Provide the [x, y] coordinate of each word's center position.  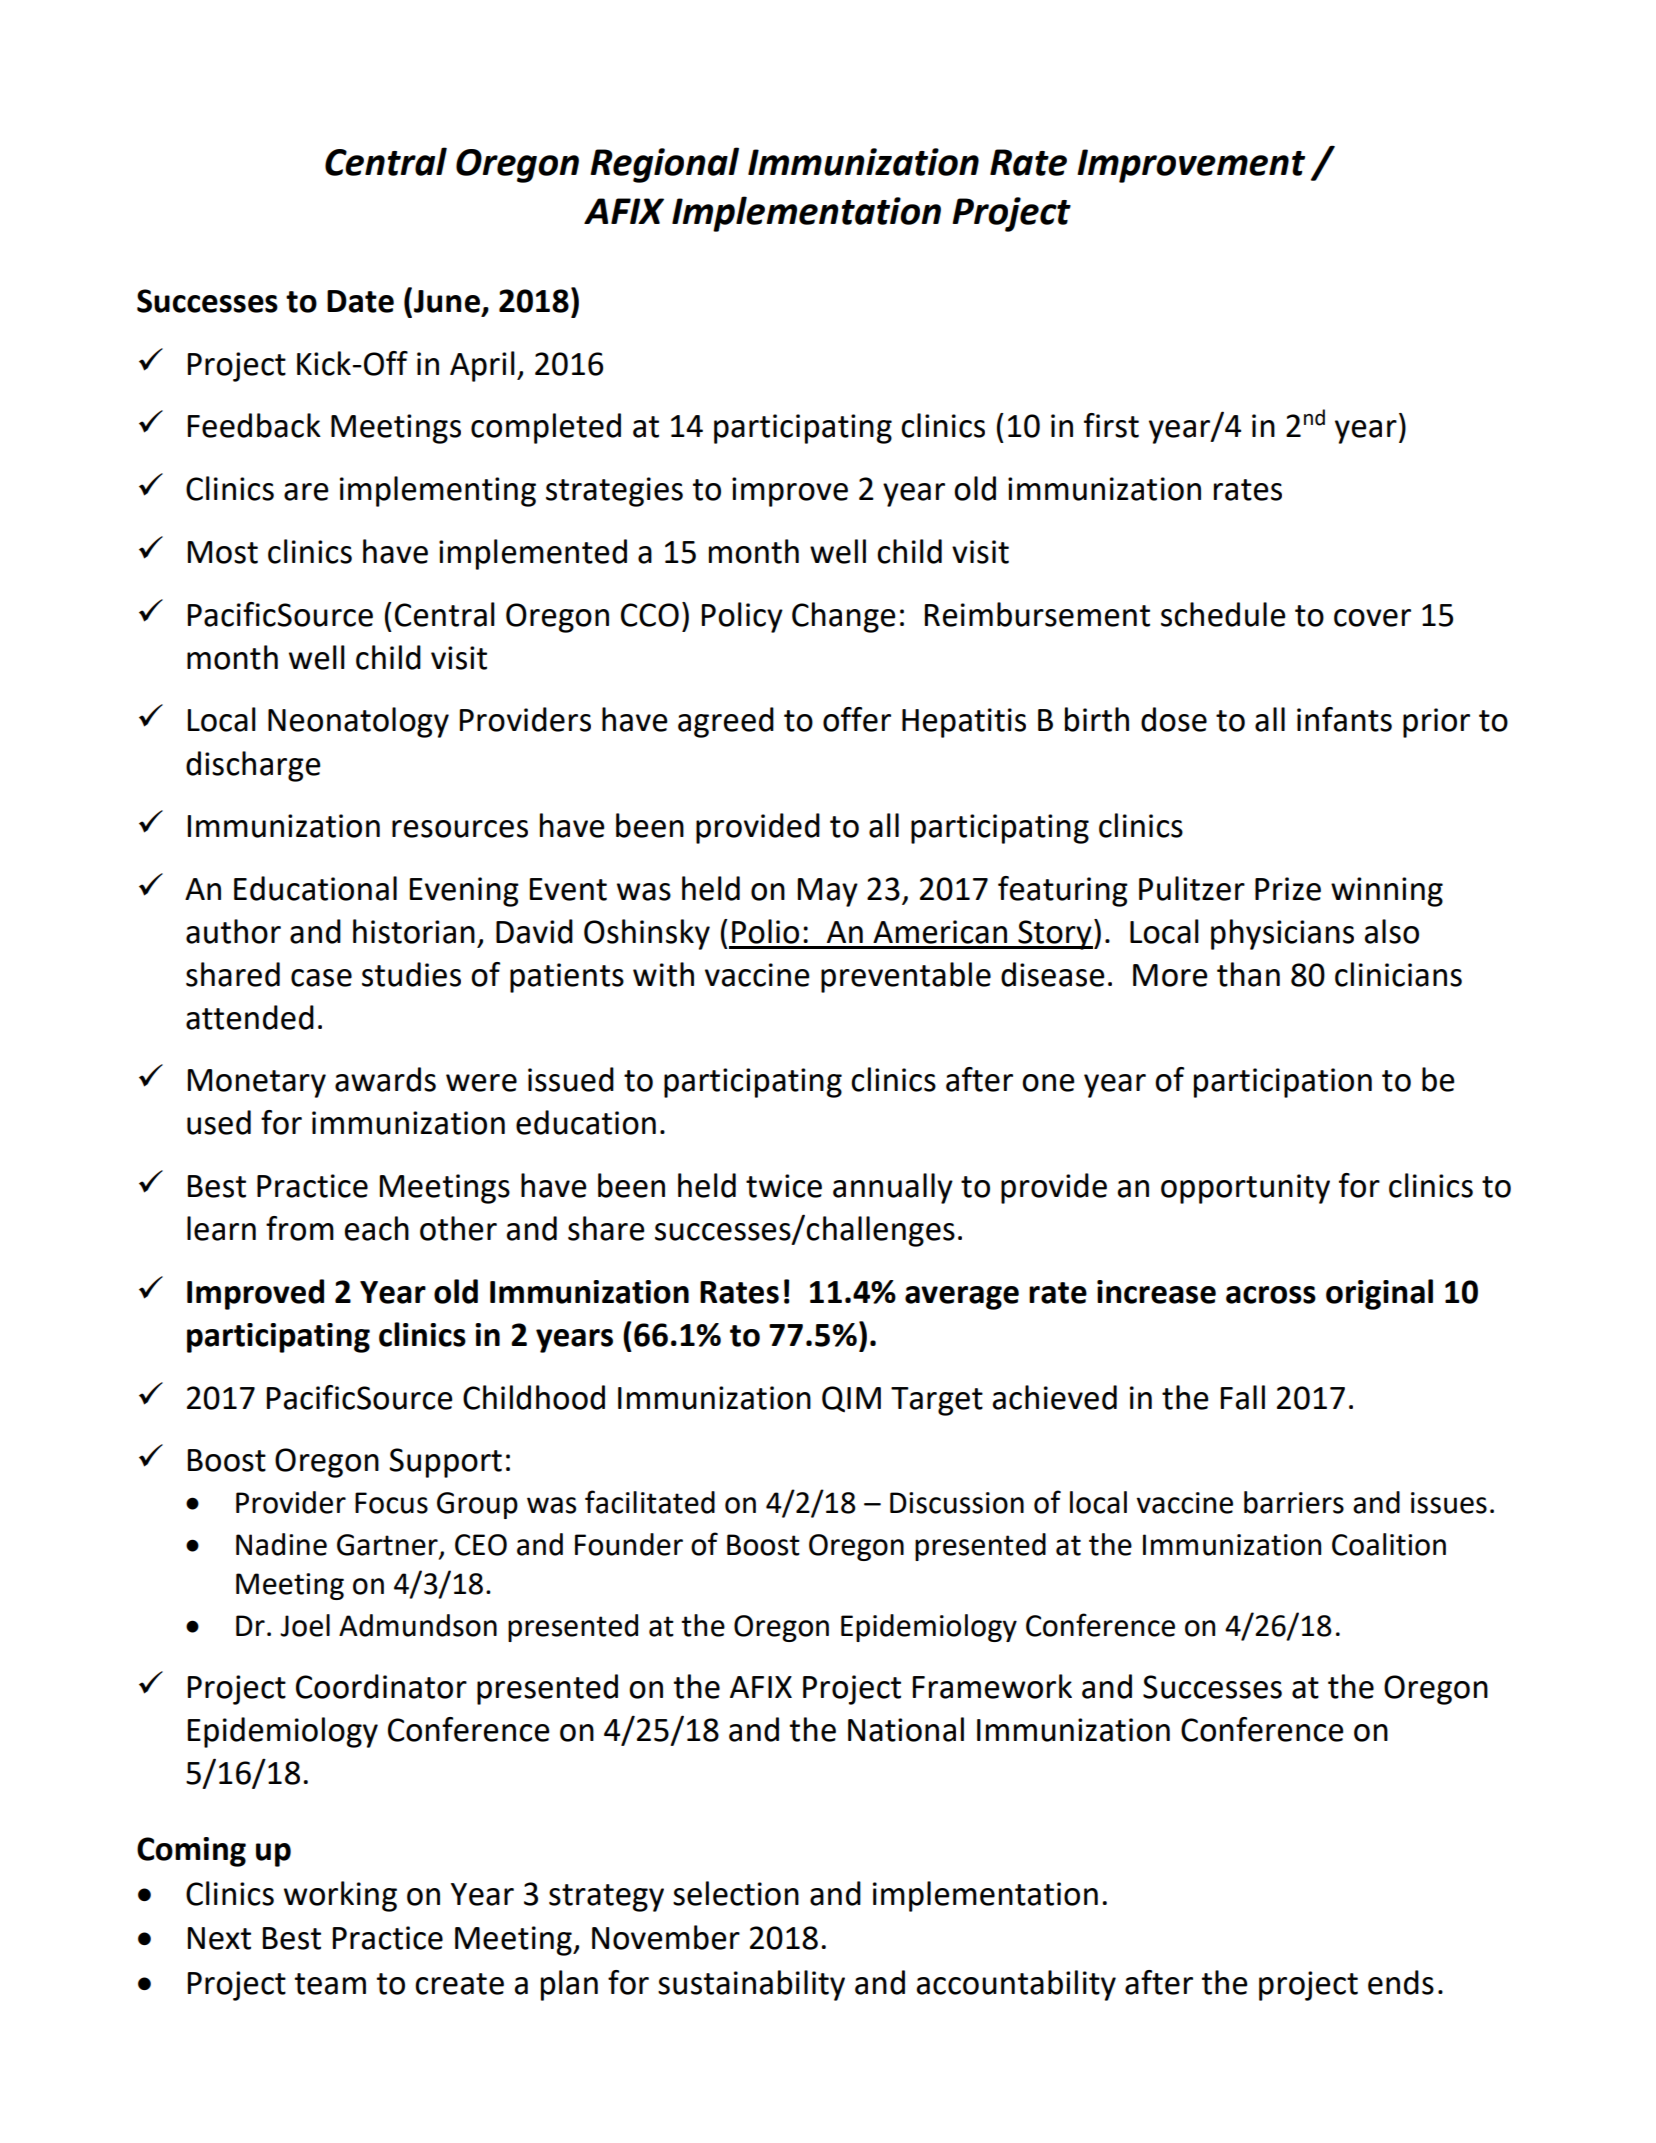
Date [360, 301]
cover [1372, 618]
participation [1283, 1083]
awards [385, 1079]
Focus [391, 1503]
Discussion [957, 1503]
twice [784, 1186]
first [1111, 425]
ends [1401, 1982]
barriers [1294, 1502]
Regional [664, 165]
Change [844, 617]
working [340, 1896]
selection [736, 1893]
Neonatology [358, 722]
